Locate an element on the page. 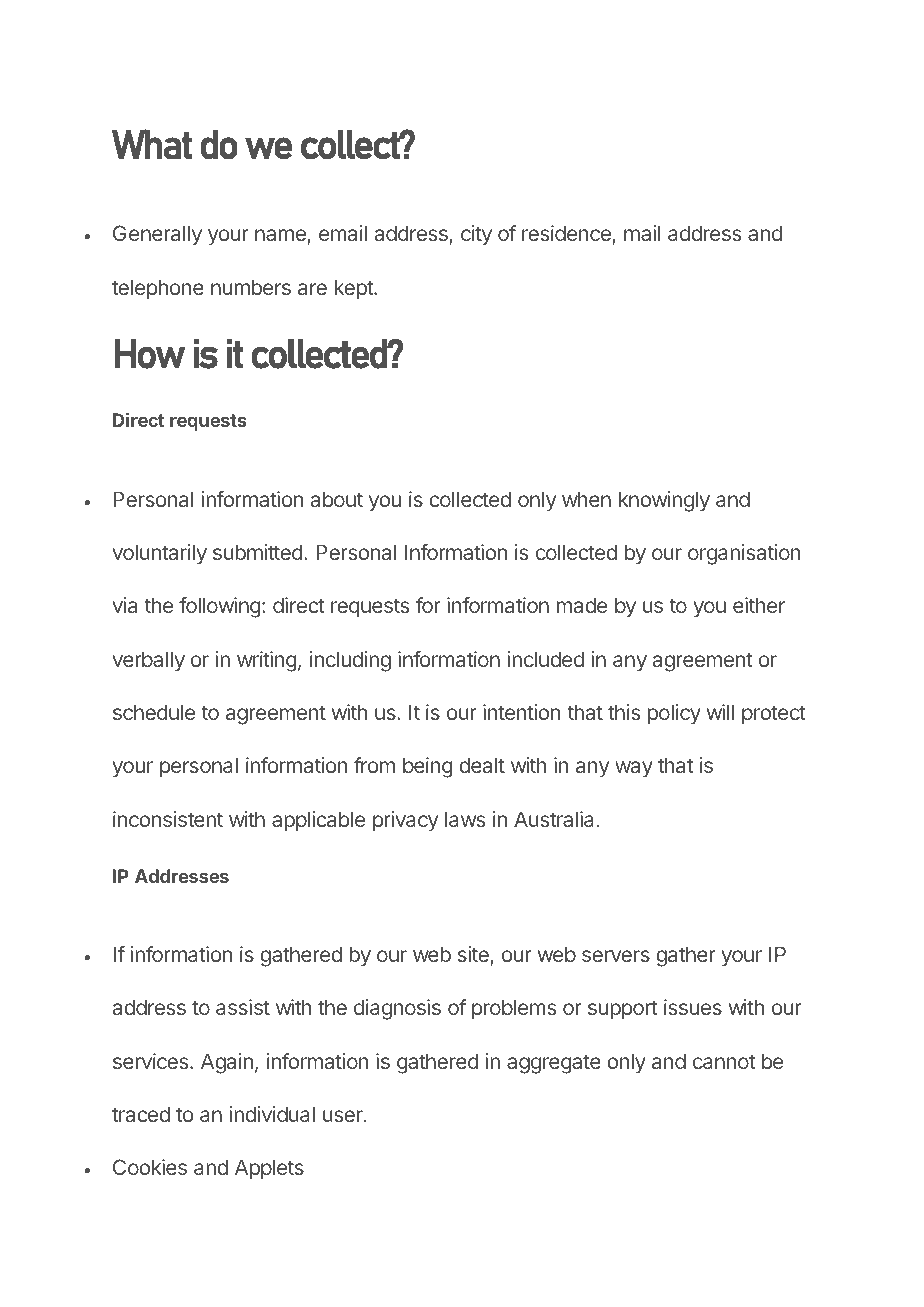  voluntarily is located at coordinates (159, 554).
